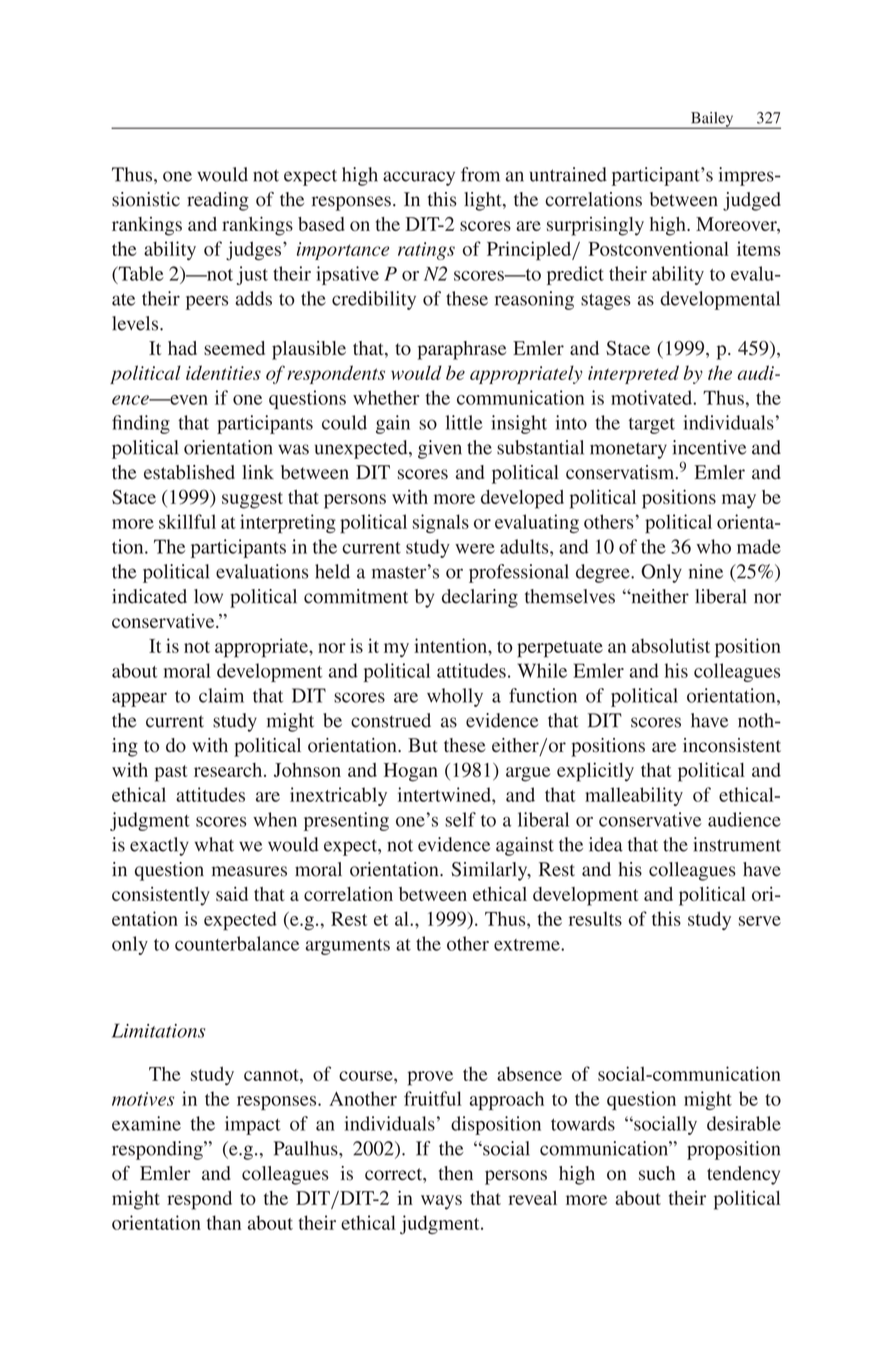 The width and height of the page is (896, 1345). I want to click on absolutist, so click(671, 645).
